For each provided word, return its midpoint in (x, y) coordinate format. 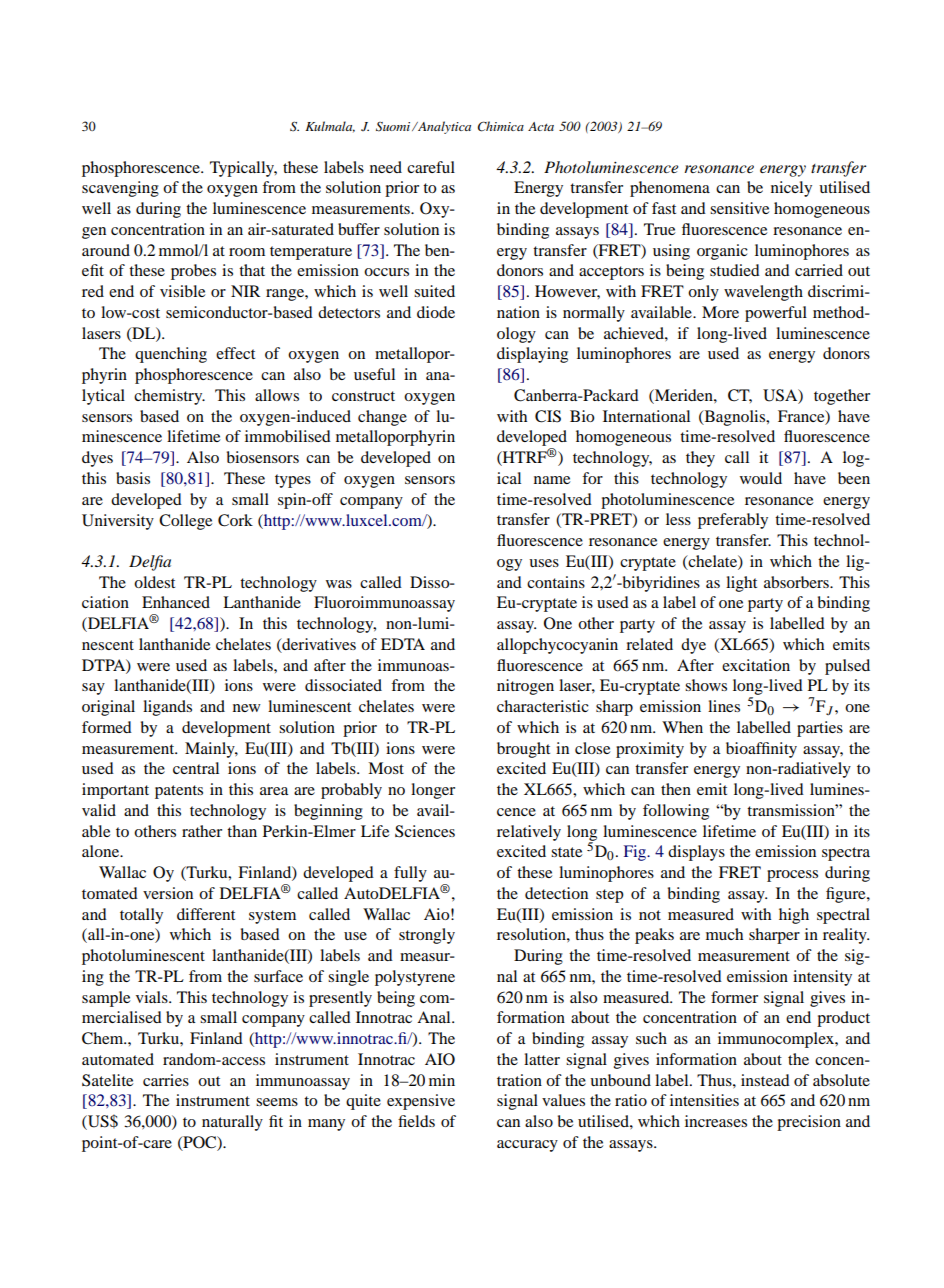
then (676, 789)
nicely (791, 189)
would (761, 478)
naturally (232, 1123)
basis (133, 478)
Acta (541, 126)
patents (179, 792)
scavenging (120, 189)
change (382, 418)
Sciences (425, 831)
